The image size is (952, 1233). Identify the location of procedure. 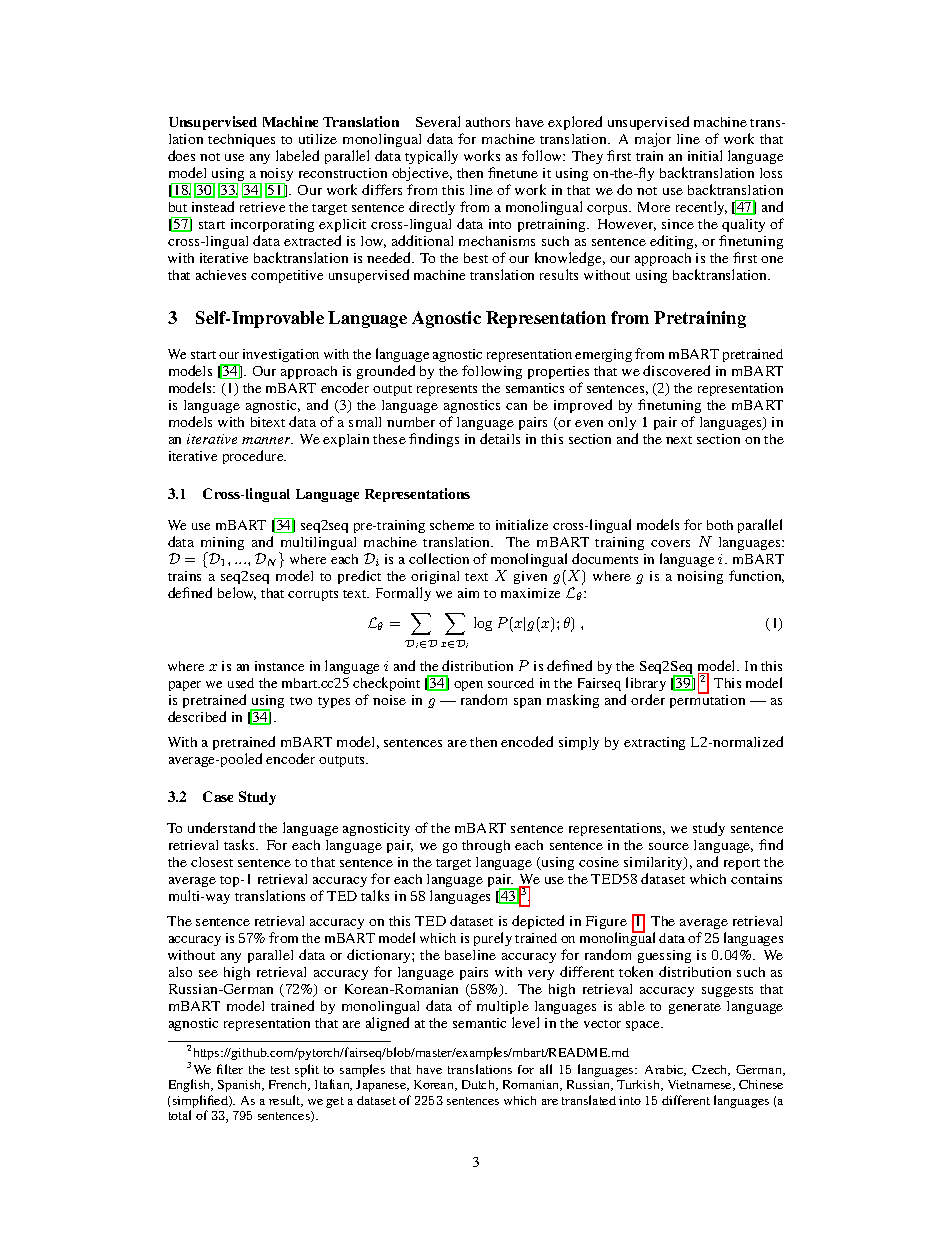
(254, 457).
